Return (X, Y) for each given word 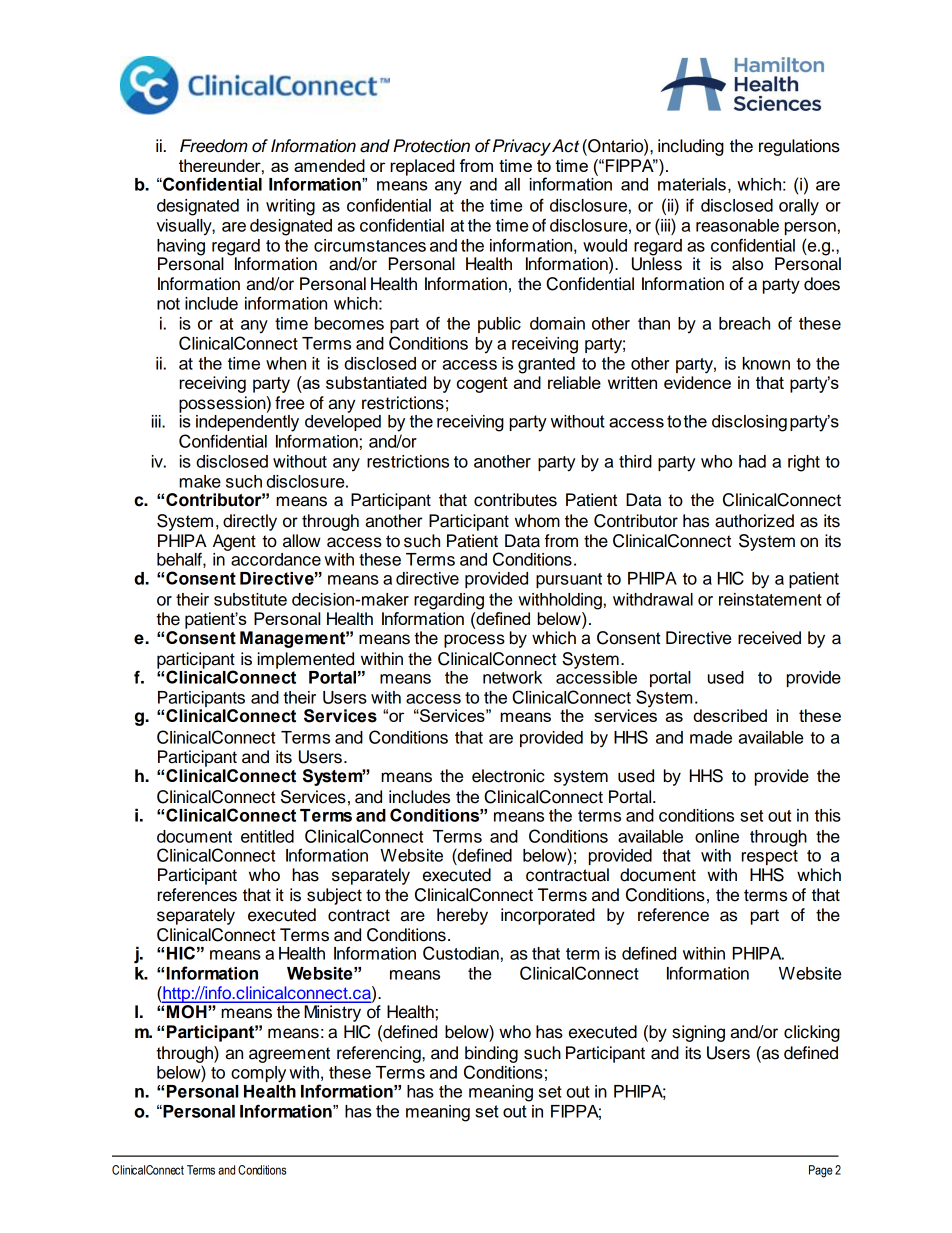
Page (821, 1171)
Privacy (522, 147)
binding (491, 1054)
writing (290, 207)
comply (258, 1074)
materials (692, 183)
